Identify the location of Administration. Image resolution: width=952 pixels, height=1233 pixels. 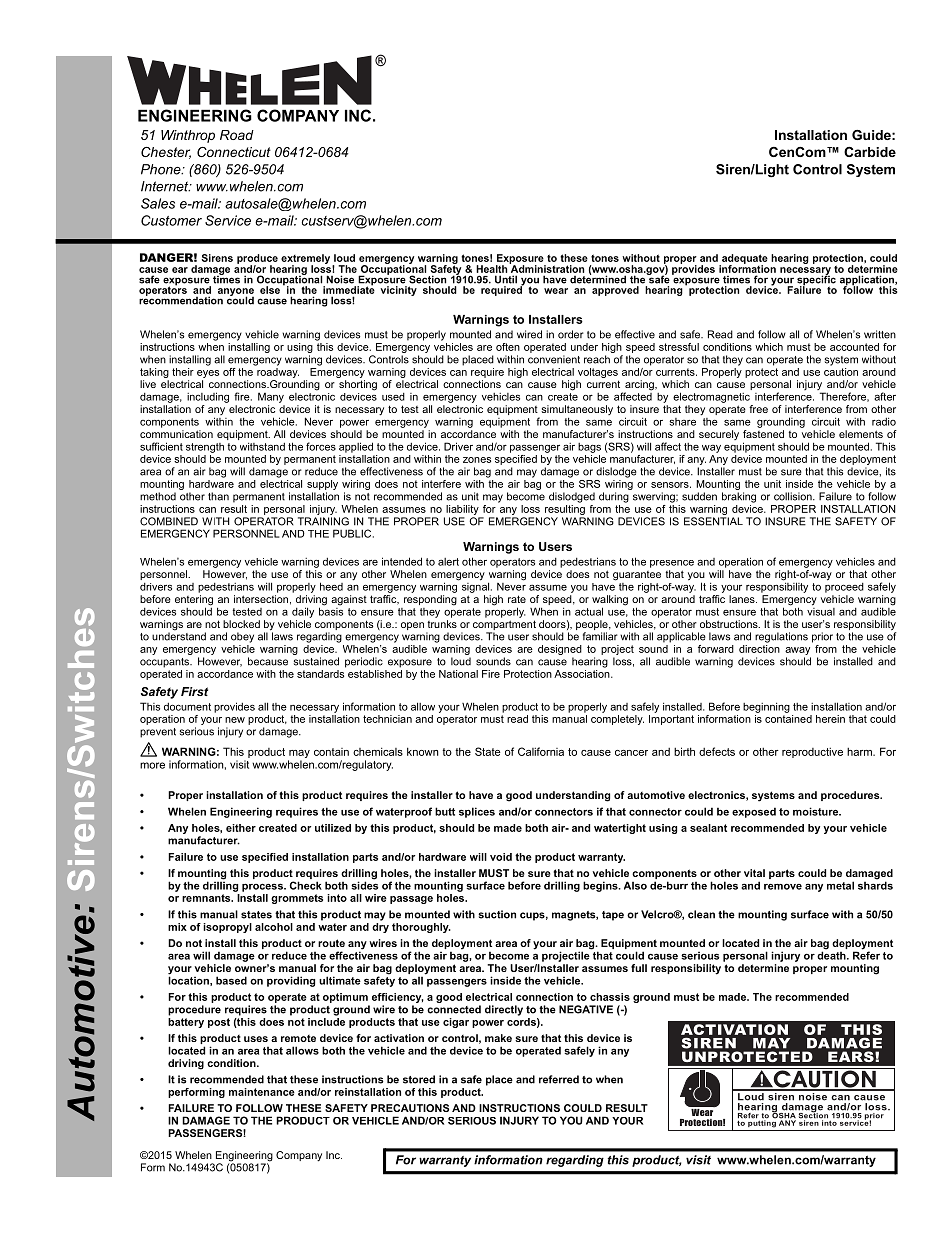
(546, 268).
